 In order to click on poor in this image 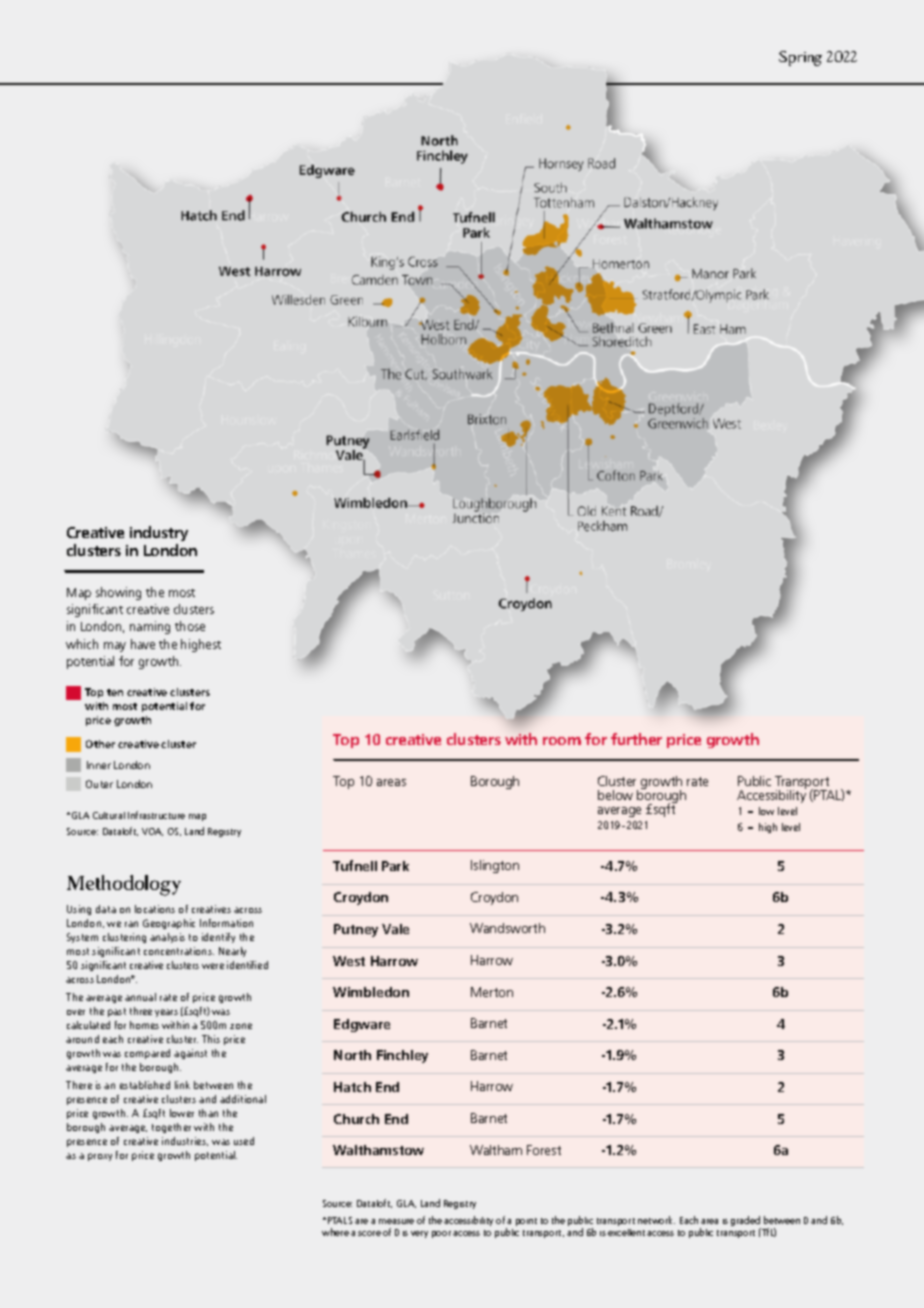, I will do `click(441, 1234)`.
